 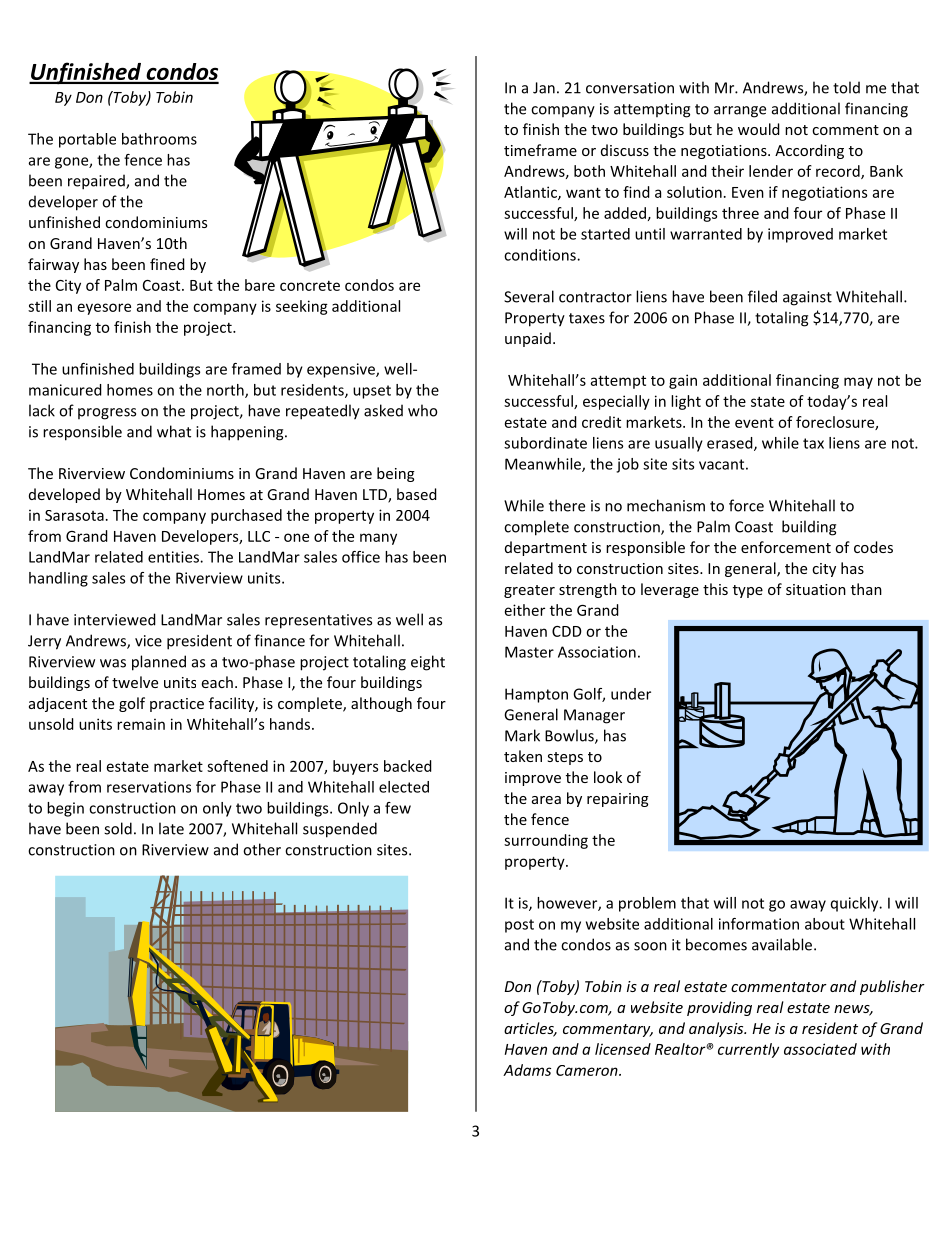 I want to click on situation, so click(x=816, y=589).
